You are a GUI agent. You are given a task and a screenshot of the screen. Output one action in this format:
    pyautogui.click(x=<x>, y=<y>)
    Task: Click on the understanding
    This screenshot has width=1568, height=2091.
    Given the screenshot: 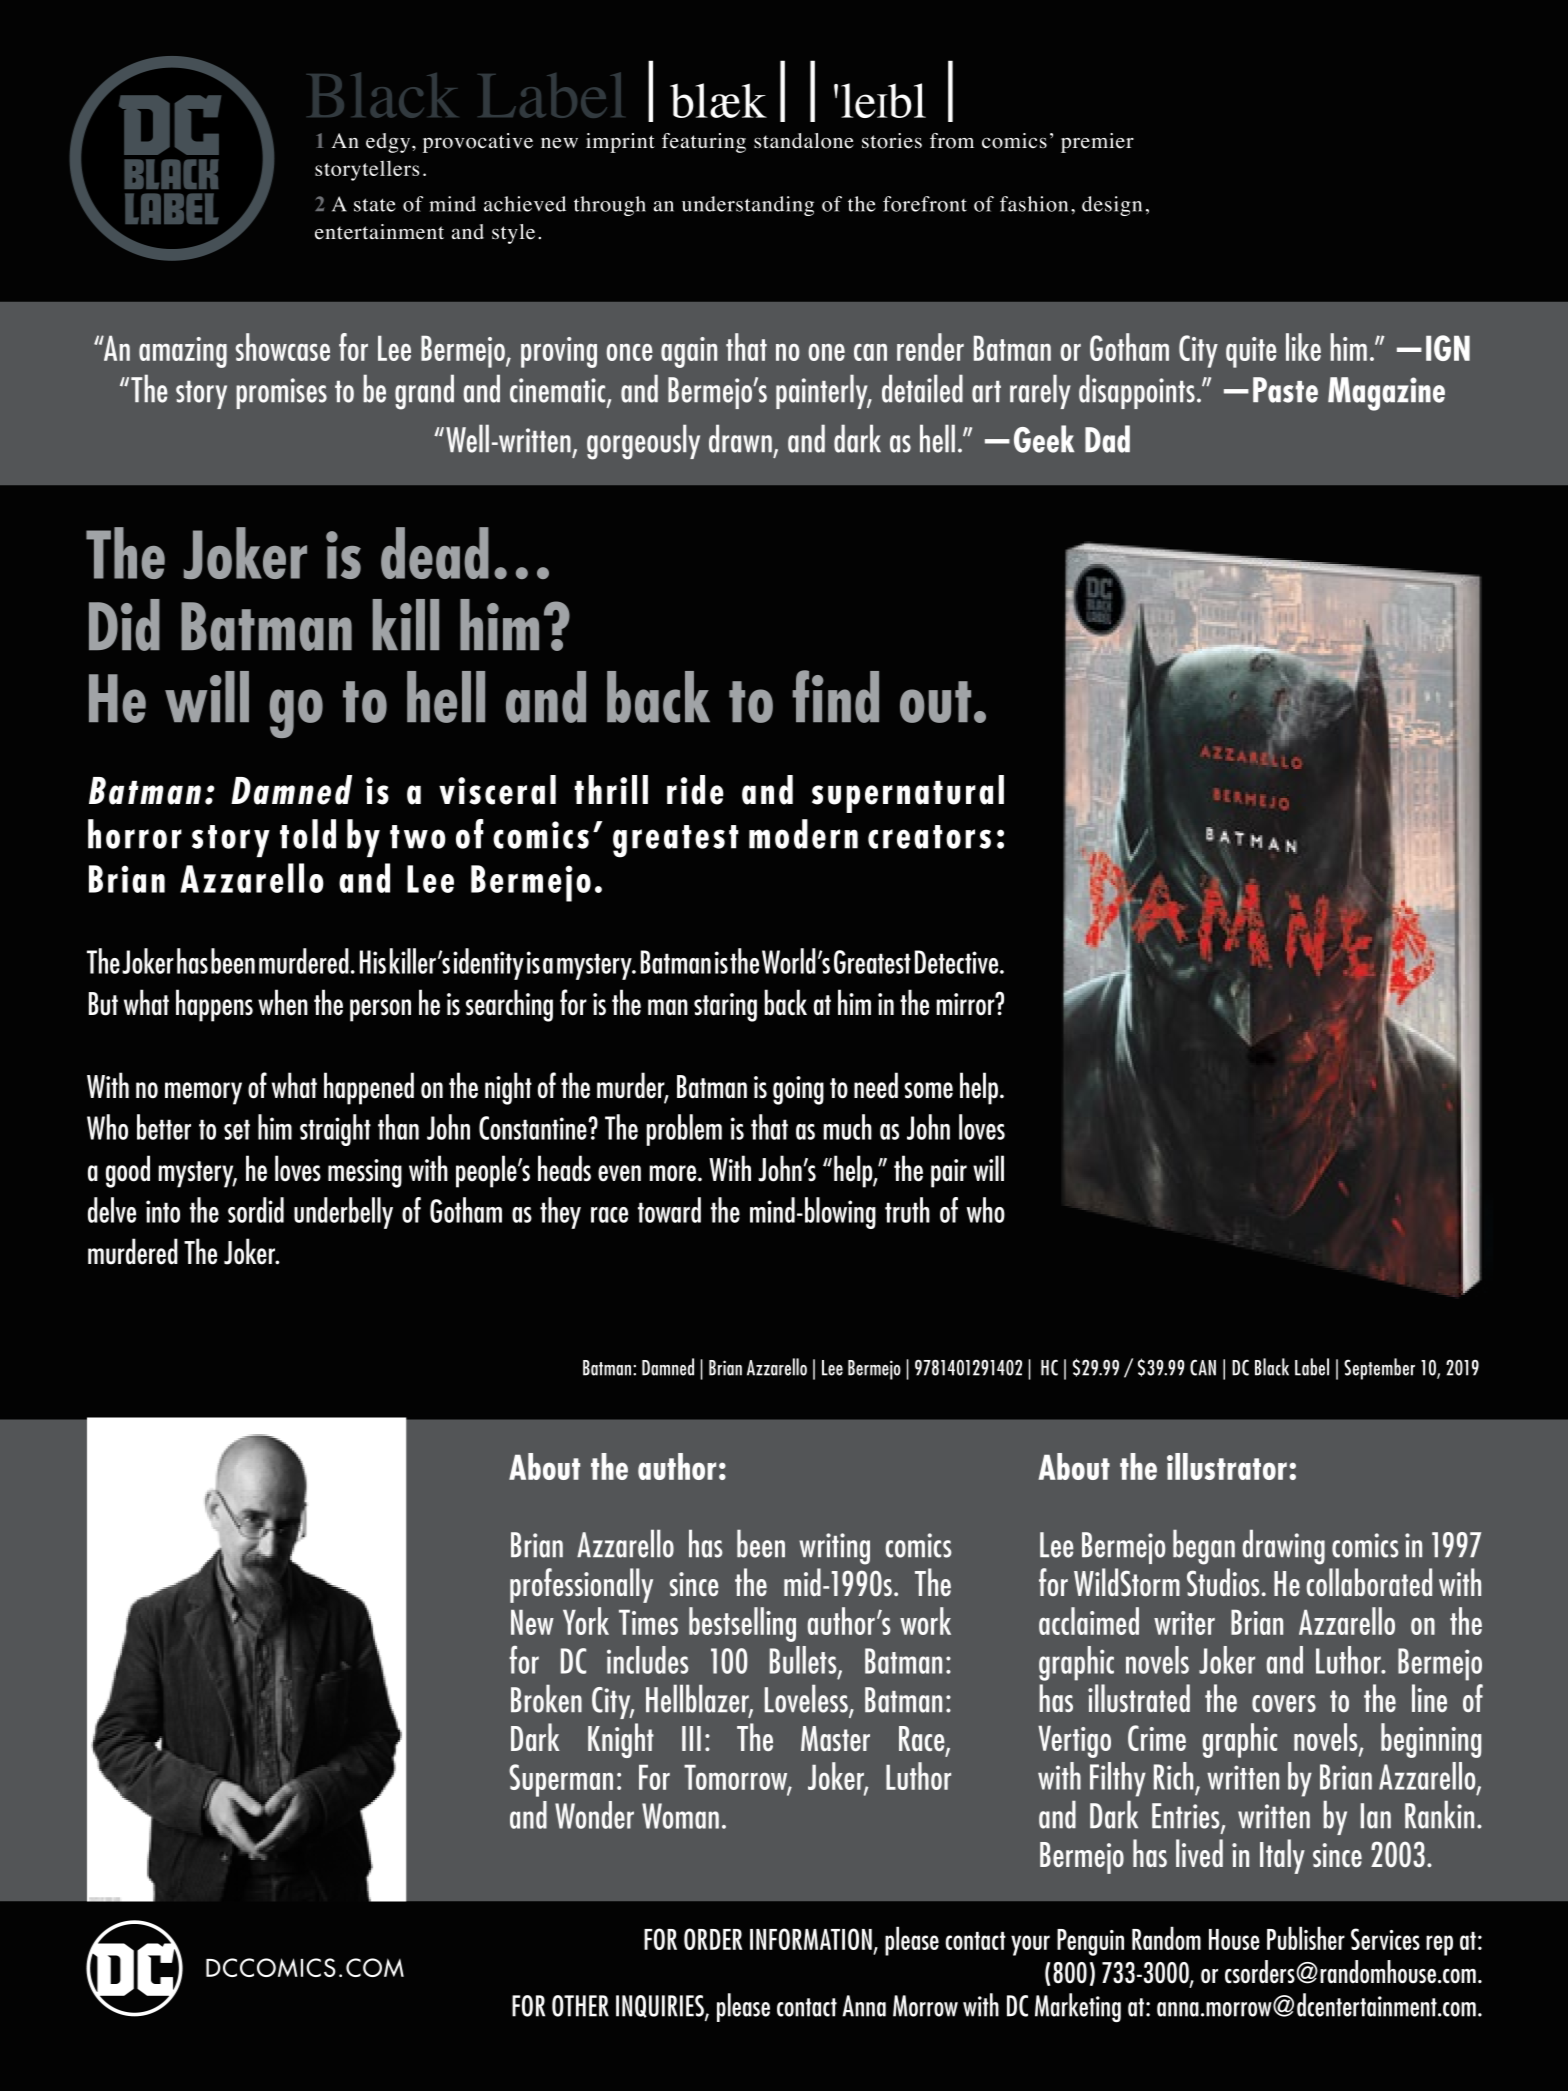 What is the action you would take?
    pyautogui.click(x=748, y=206)
